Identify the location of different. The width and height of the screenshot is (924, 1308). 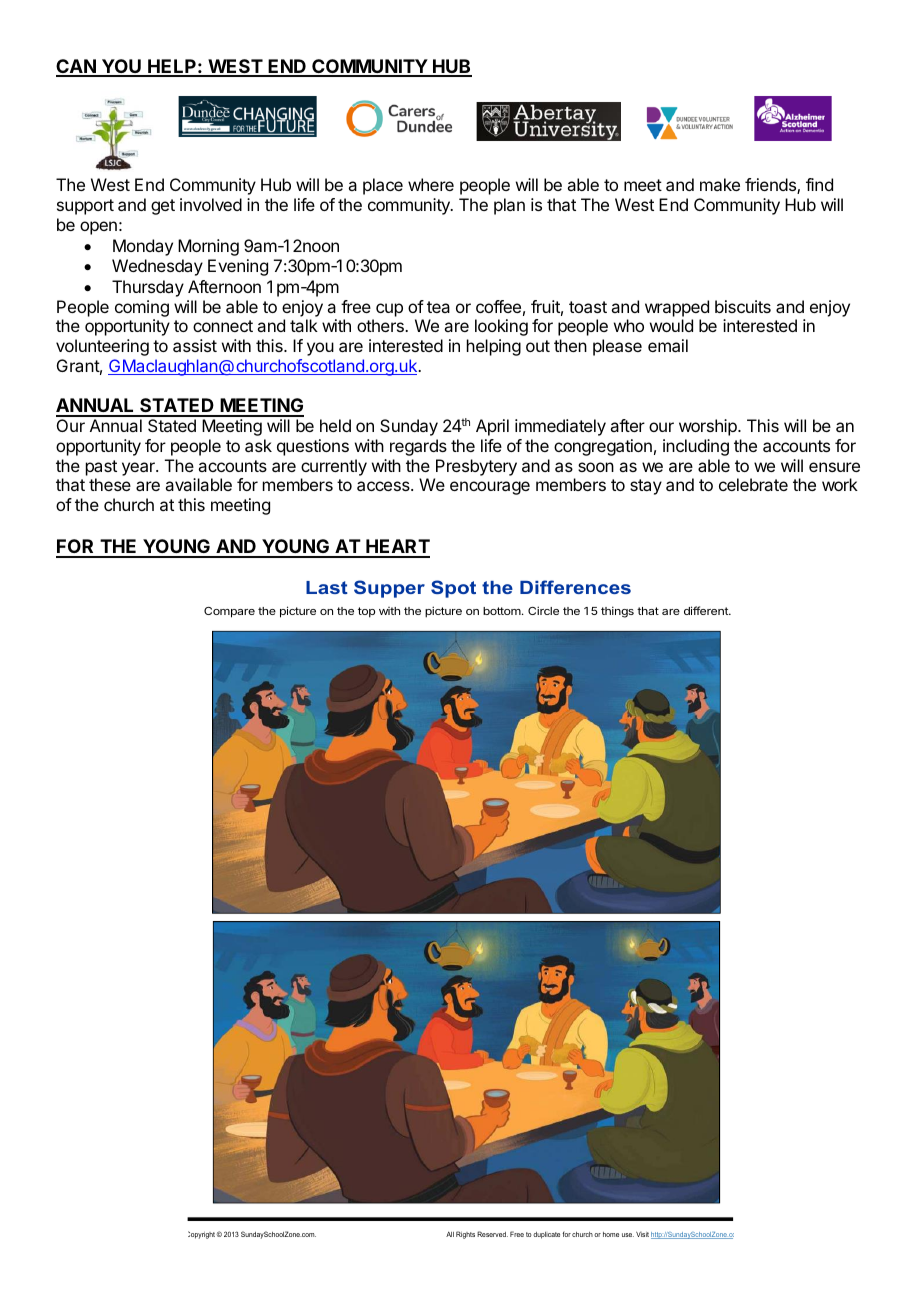
(707, 610).
